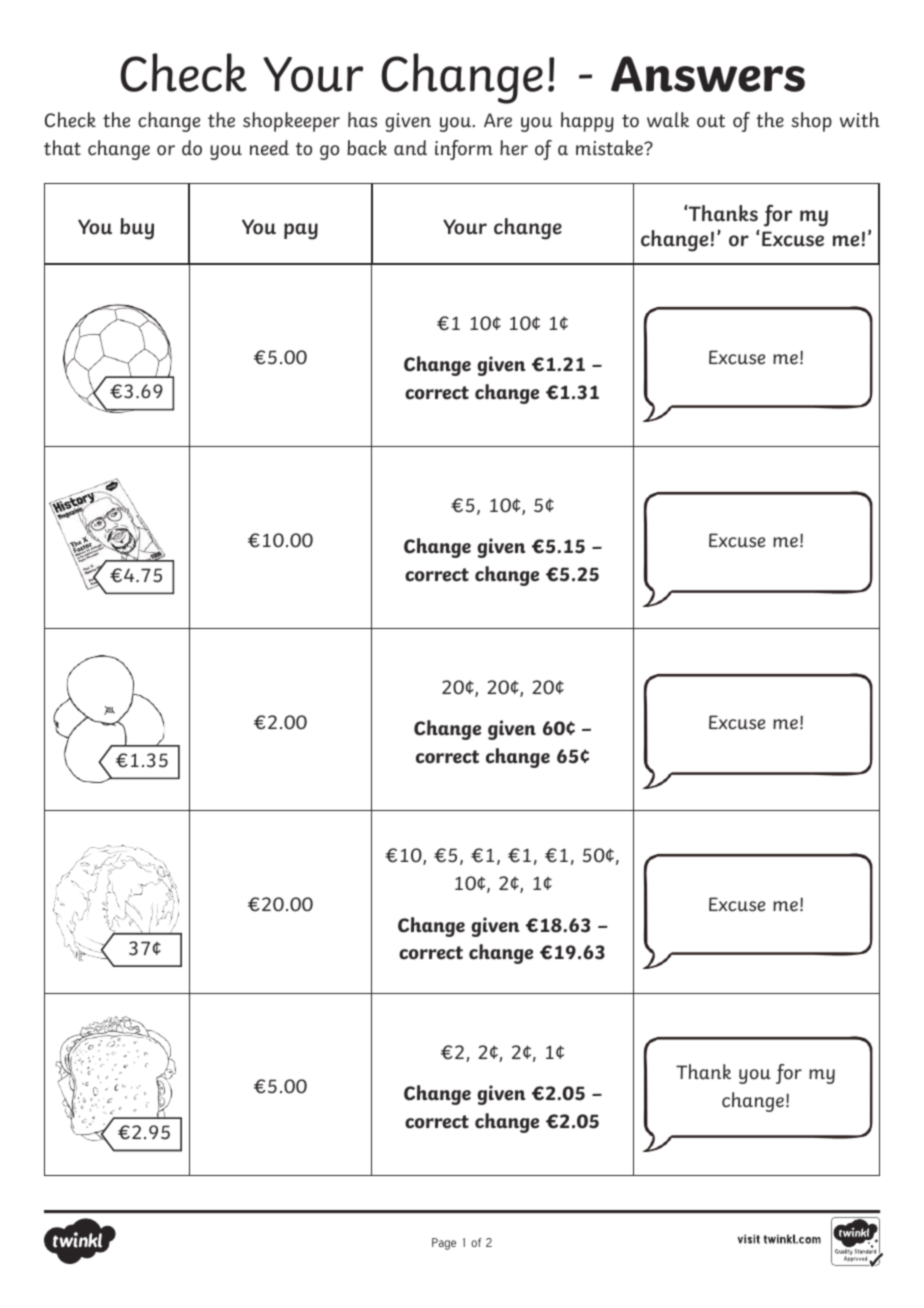 Image resolution: width=924 pixels, height=1308 pixels. I want to click on that, so click(62, 148).
